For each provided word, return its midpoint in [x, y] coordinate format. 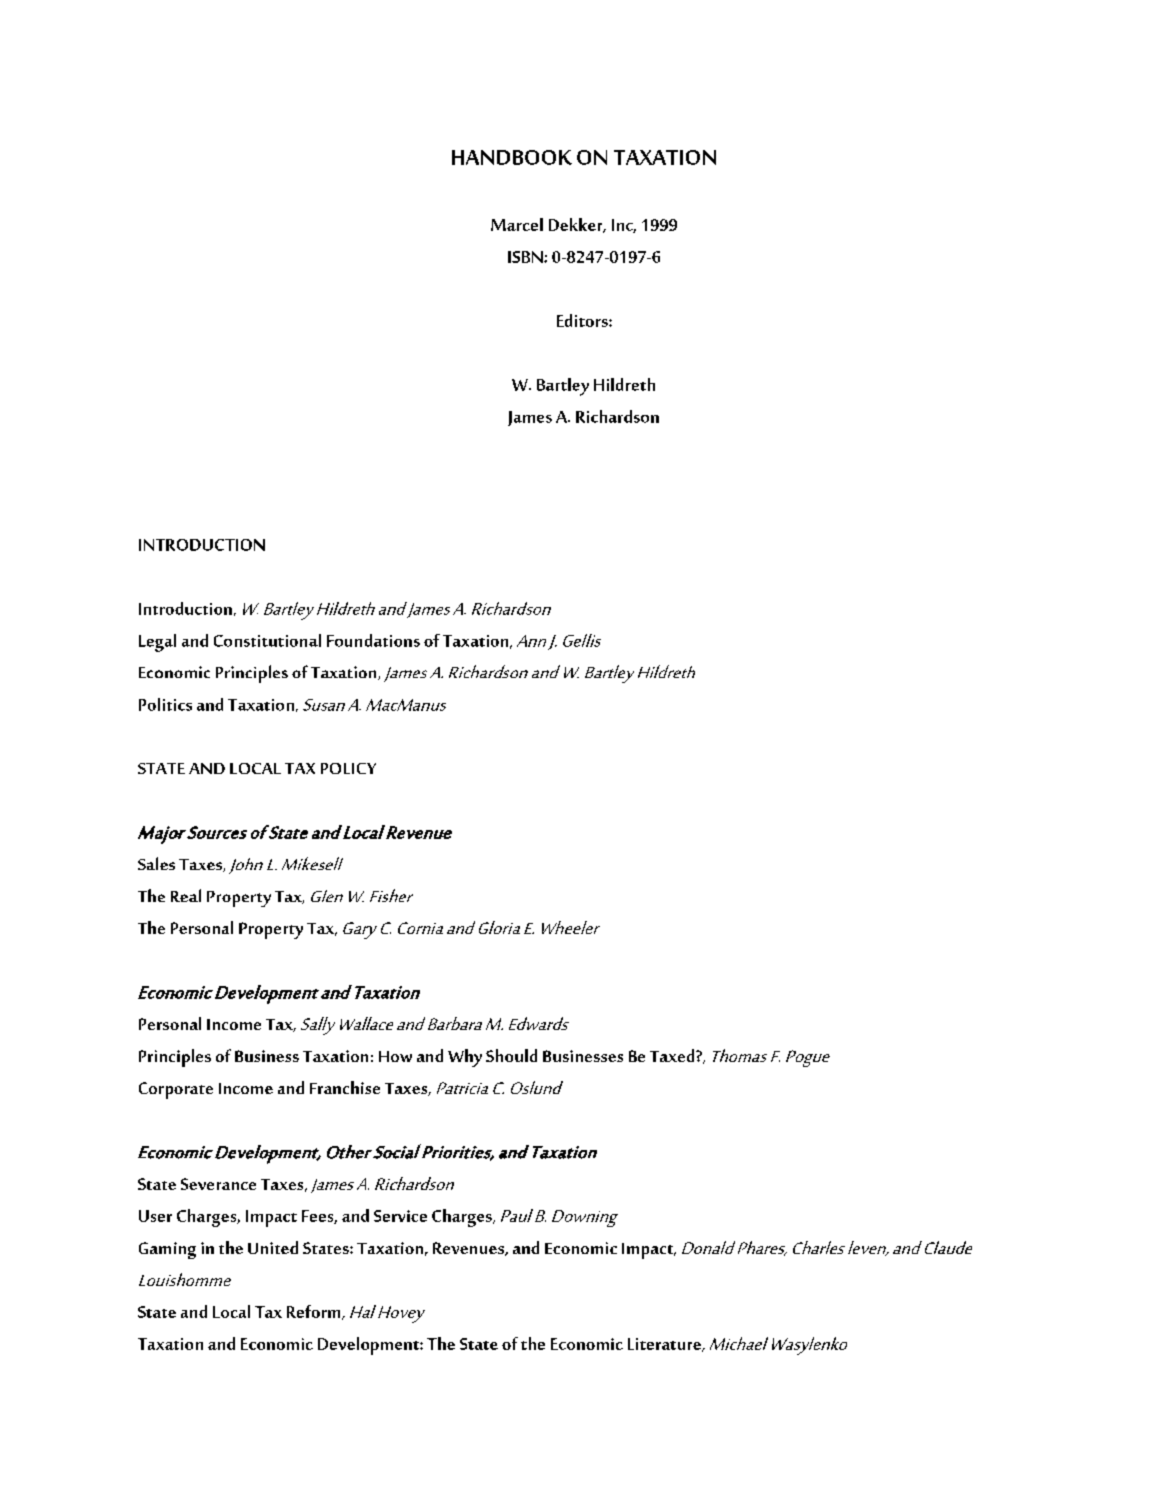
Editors [583, 320]
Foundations [373, 640]
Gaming [167, 1250]
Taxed [673, 1055]
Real [186, 895]
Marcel [517, 224]
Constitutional [267, 640]
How [395, 1056]
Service [400, 1216]
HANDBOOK [512, 157]
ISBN [526, 257]
